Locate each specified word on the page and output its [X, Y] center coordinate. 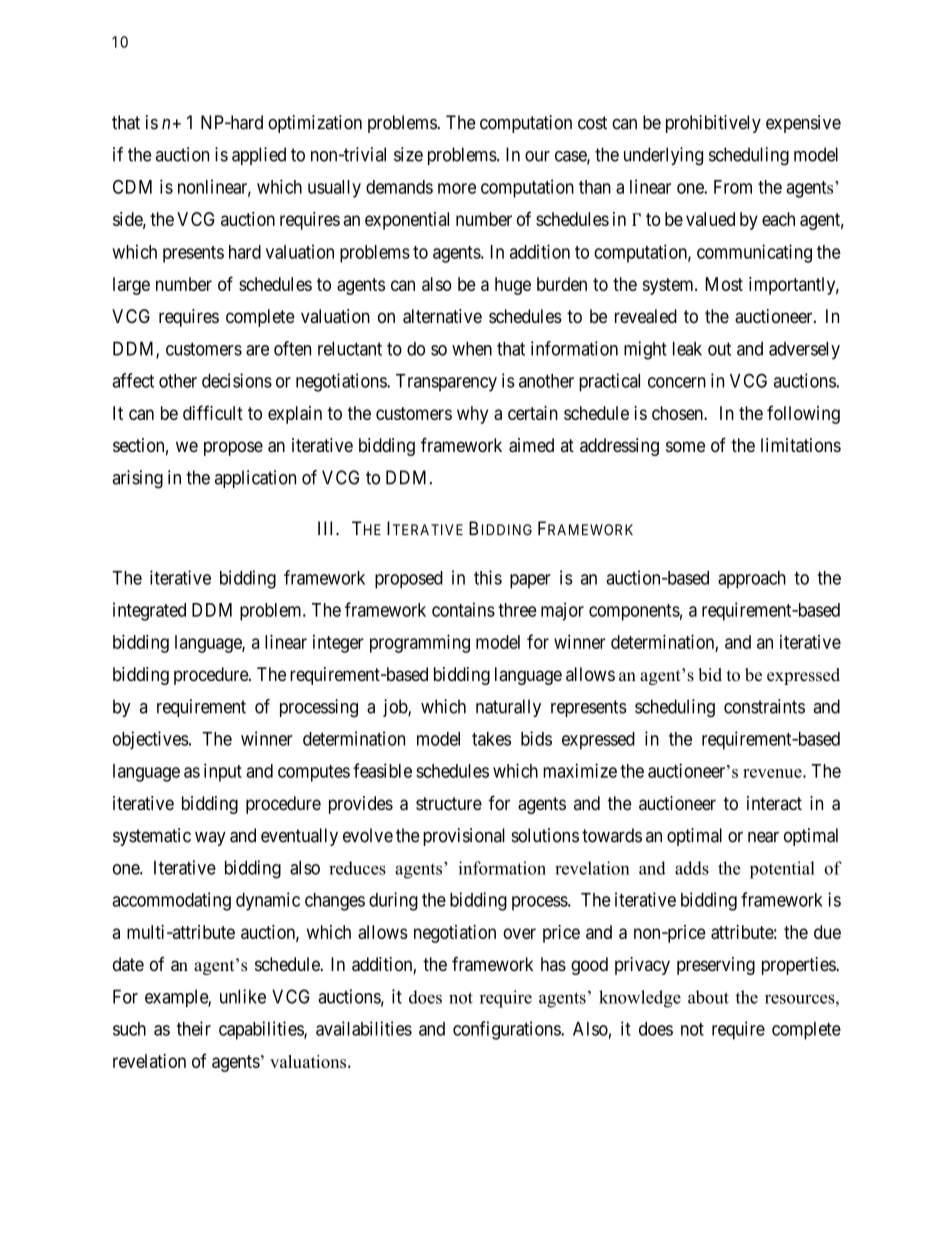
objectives [151, 740]
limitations [801, 445]
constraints [764, 706]
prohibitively [713, 124]
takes [491, 739]
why [472, 415]
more [457, 188]
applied [259, 156]
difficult [213, 412]
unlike [243, 996]
